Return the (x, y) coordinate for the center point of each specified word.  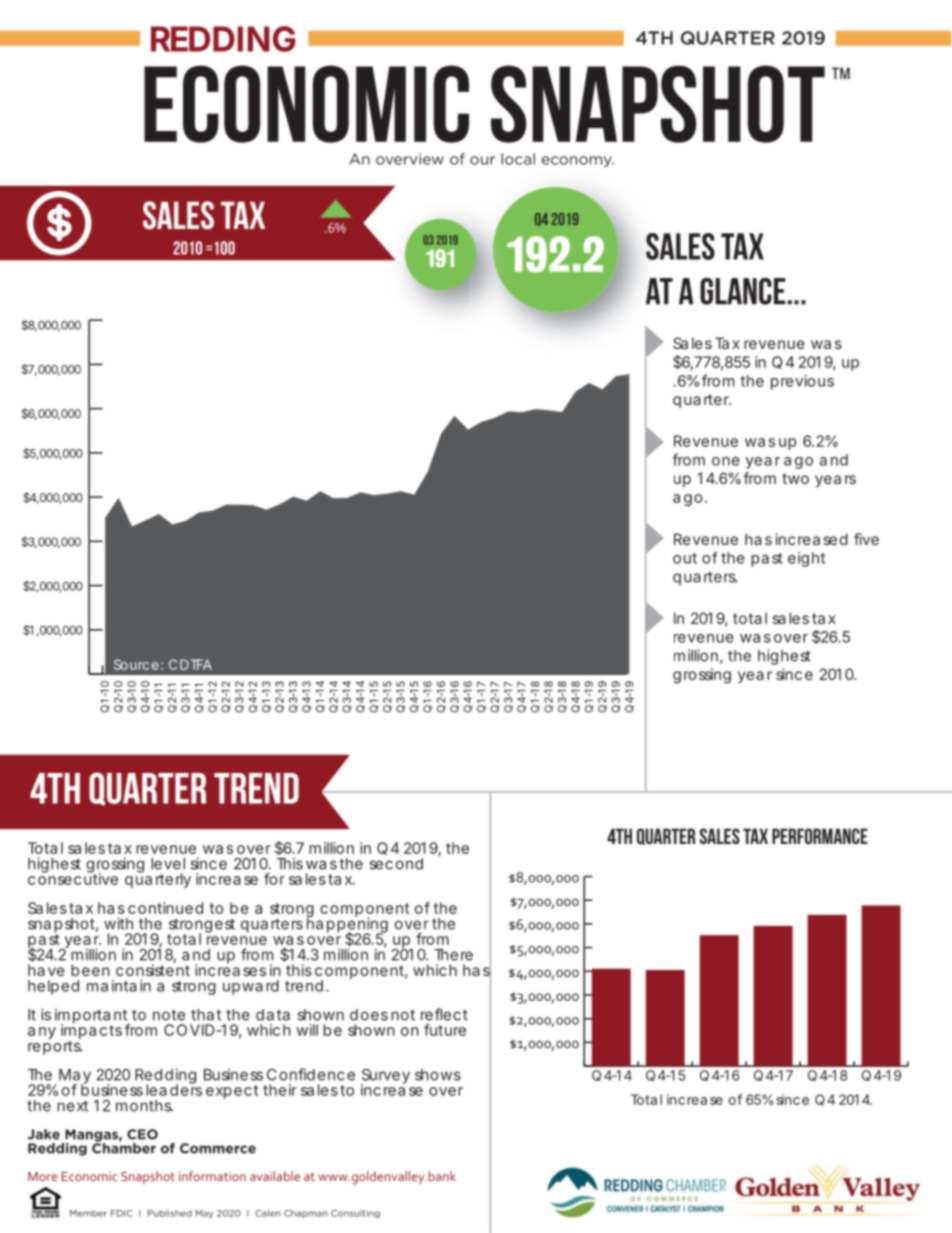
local (518, 159)
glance (744, 291)
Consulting (355, 1214)
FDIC (122, 1213)
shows (438, 1075)
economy (578, 161)
